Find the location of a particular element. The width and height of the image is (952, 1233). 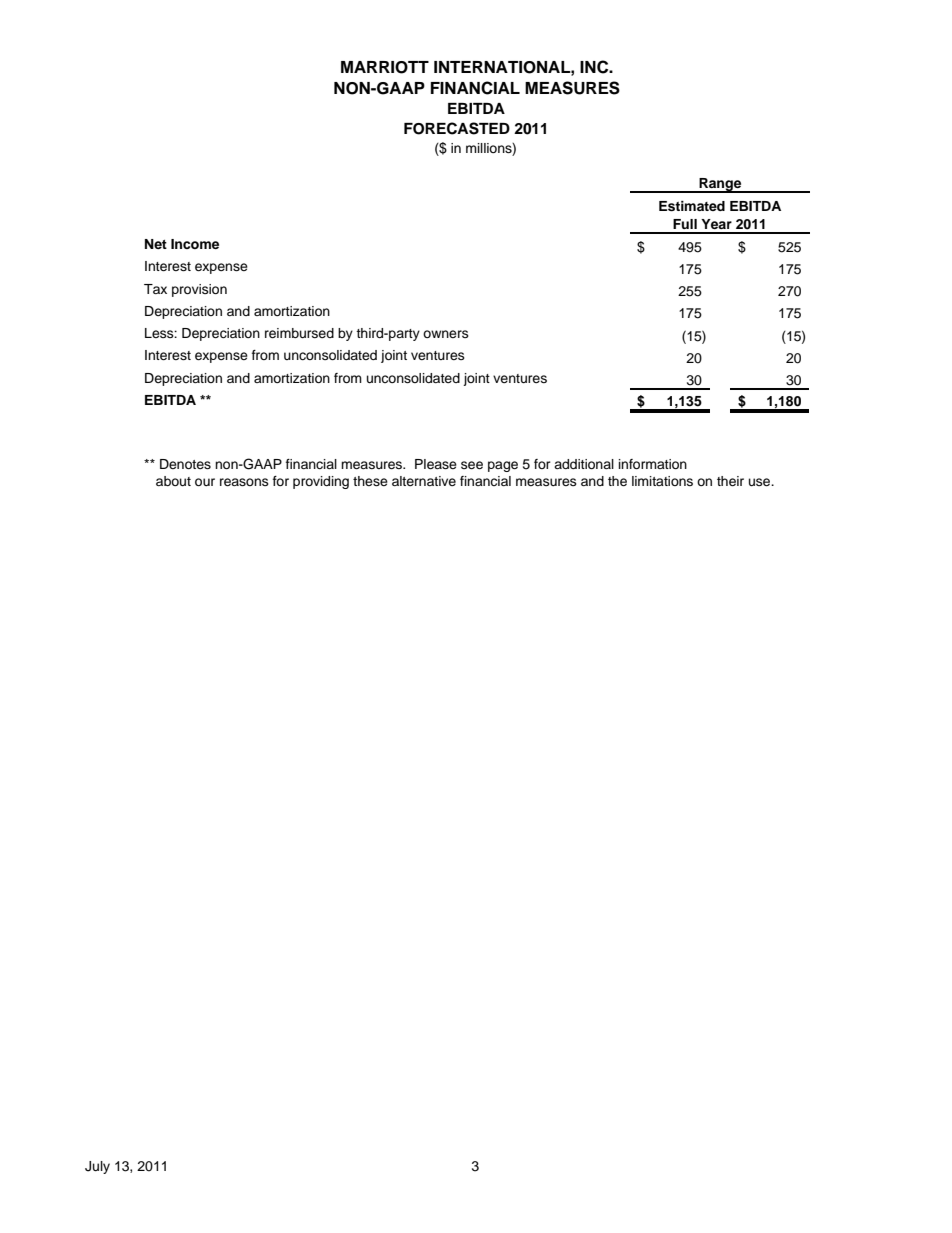

MARRIOTT is located at coordinates (385, 67).
